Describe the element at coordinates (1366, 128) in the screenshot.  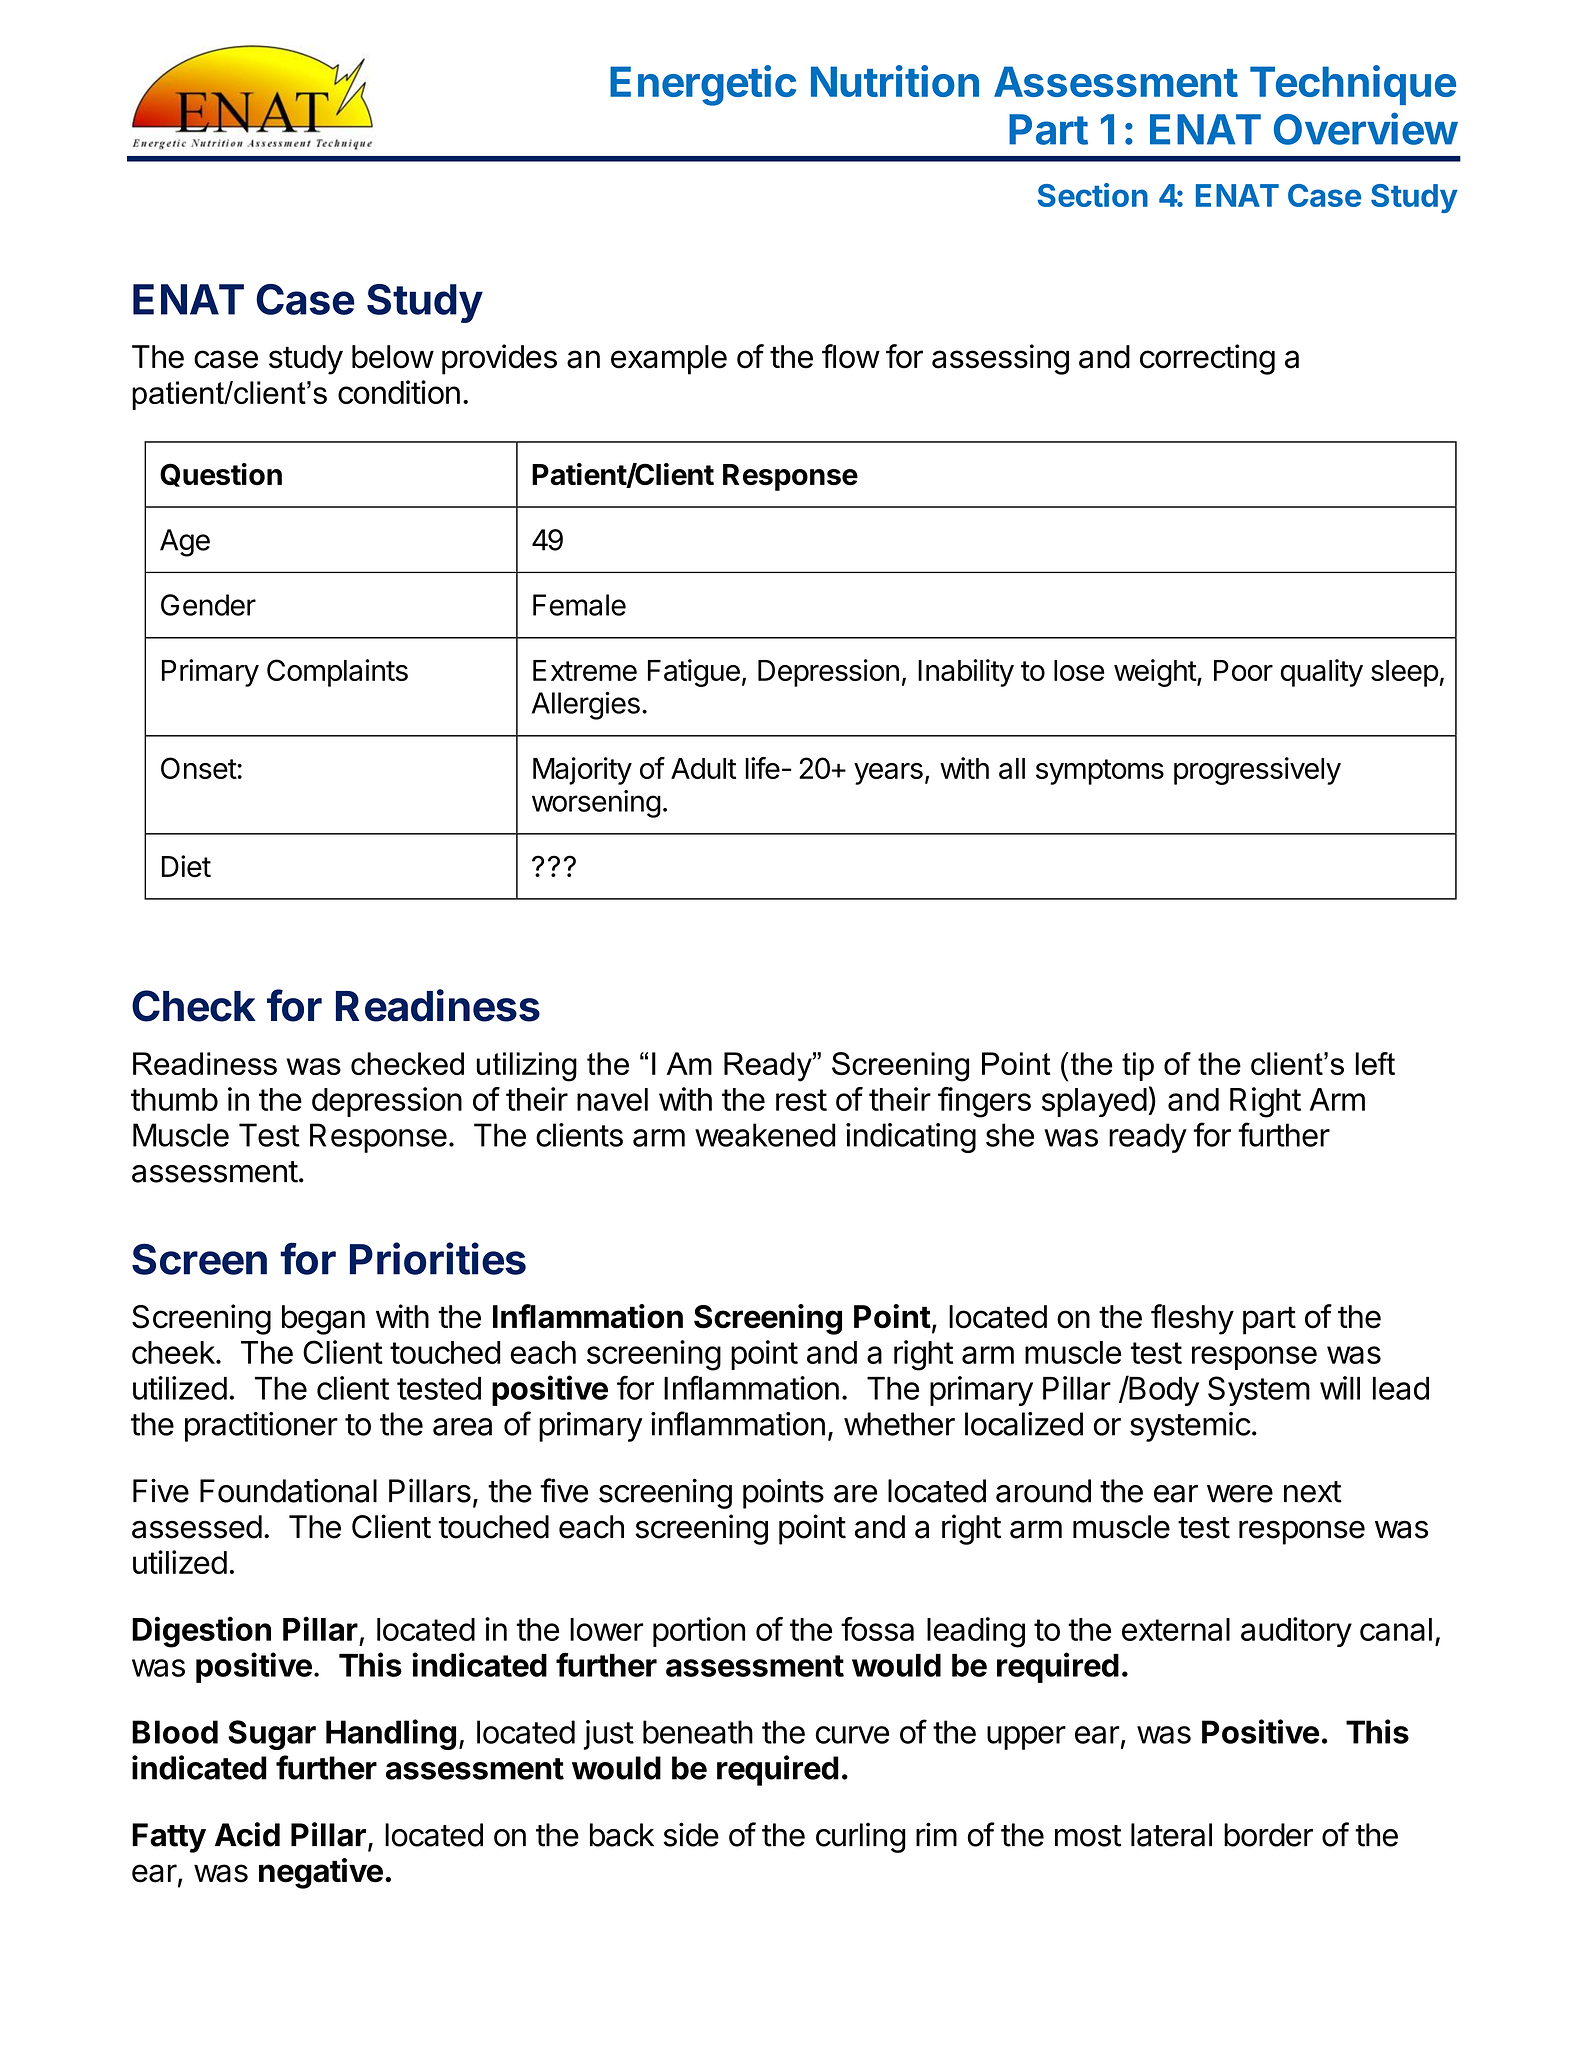
I see `Overview` at that location.
